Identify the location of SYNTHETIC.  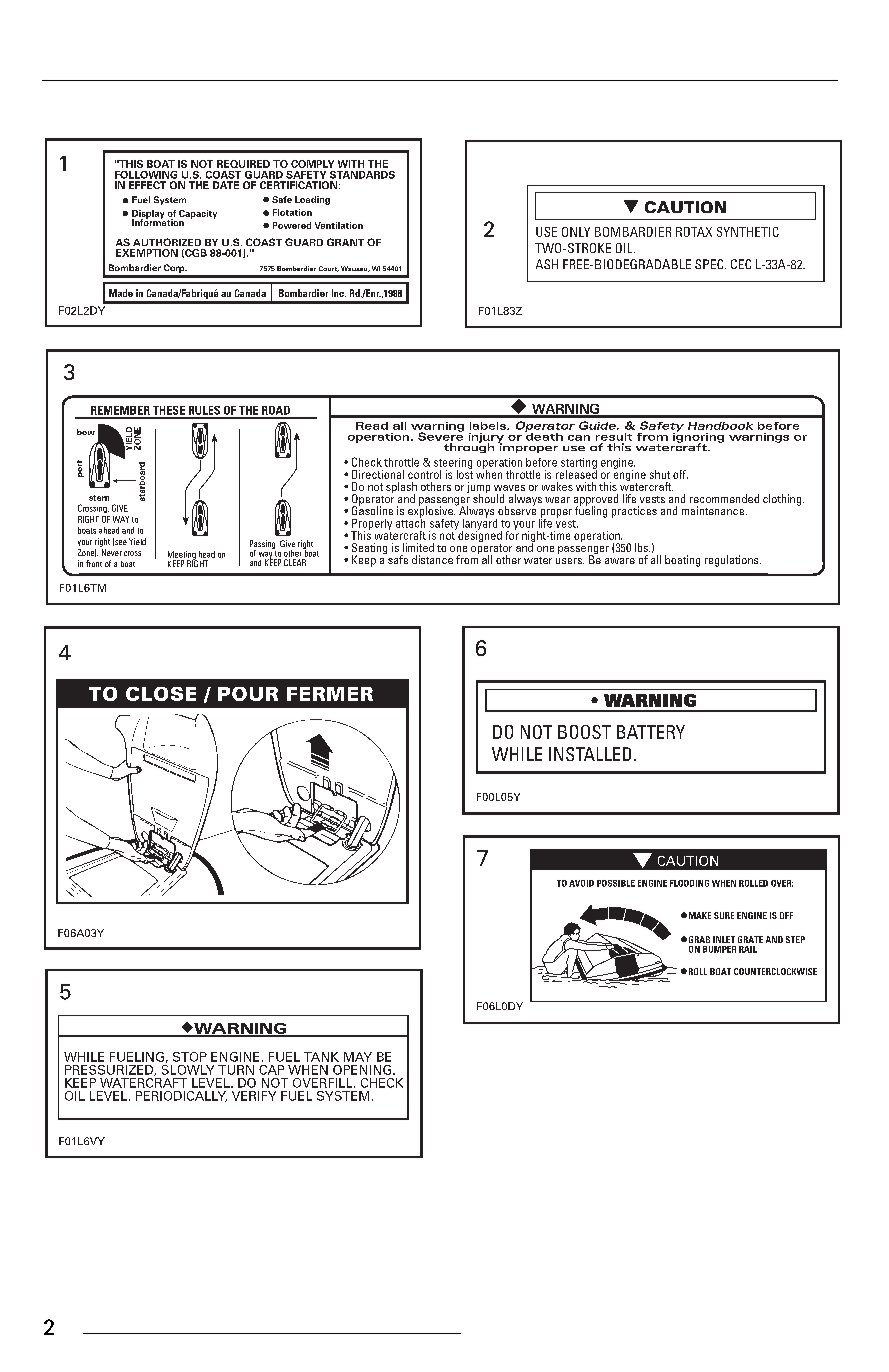
(748, 232).
